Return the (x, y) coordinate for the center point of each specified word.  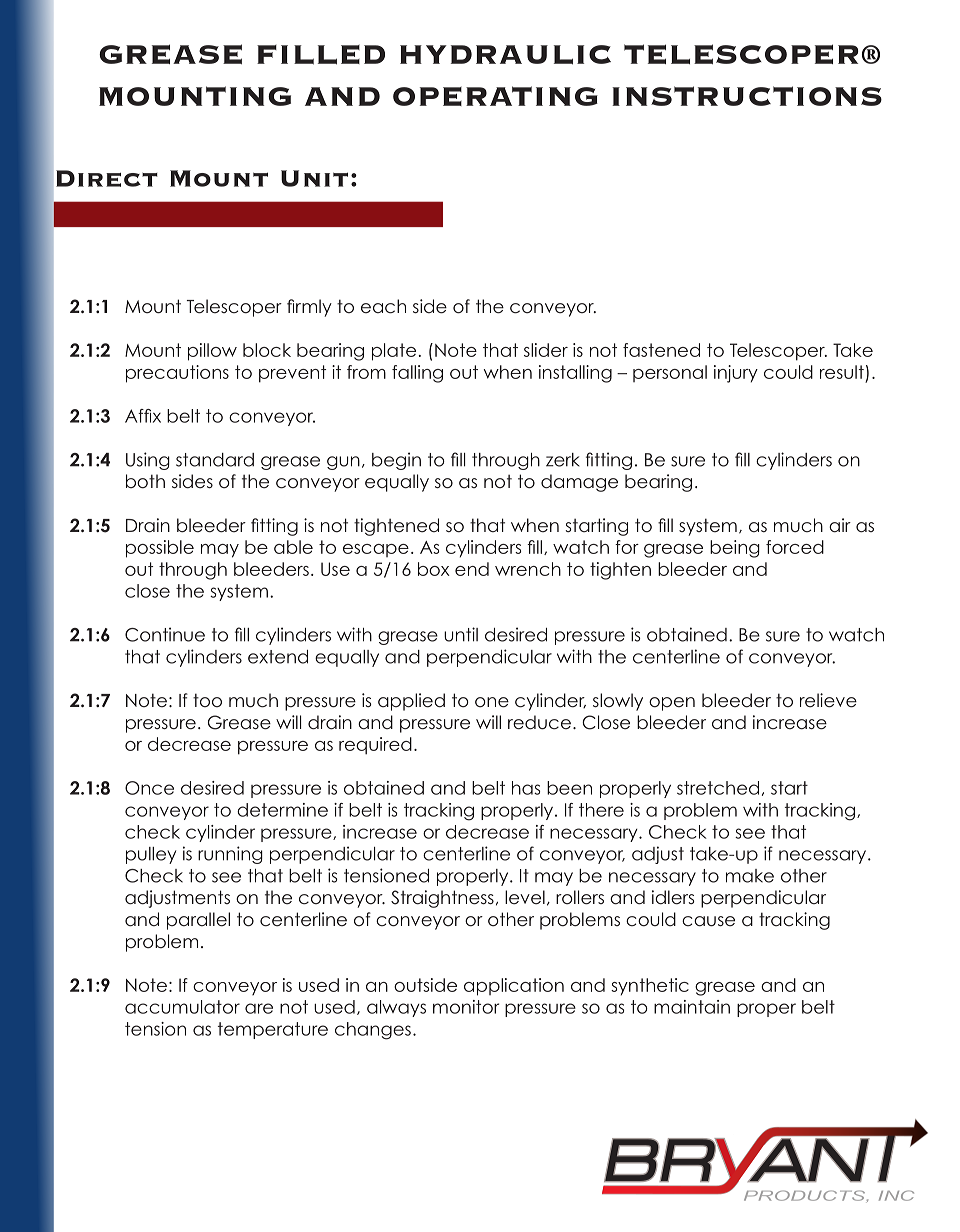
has (526, 788)
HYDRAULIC (505, 55)
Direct (107, 178)
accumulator (182, 1007)
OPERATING (495, 96)
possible (160, 549)
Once (149, 788)
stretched (718, 788)
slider (546, 350)
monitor (466, 1007)
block (267, 350)
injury (736, 374)
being (735, 549)
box (434, 569)
